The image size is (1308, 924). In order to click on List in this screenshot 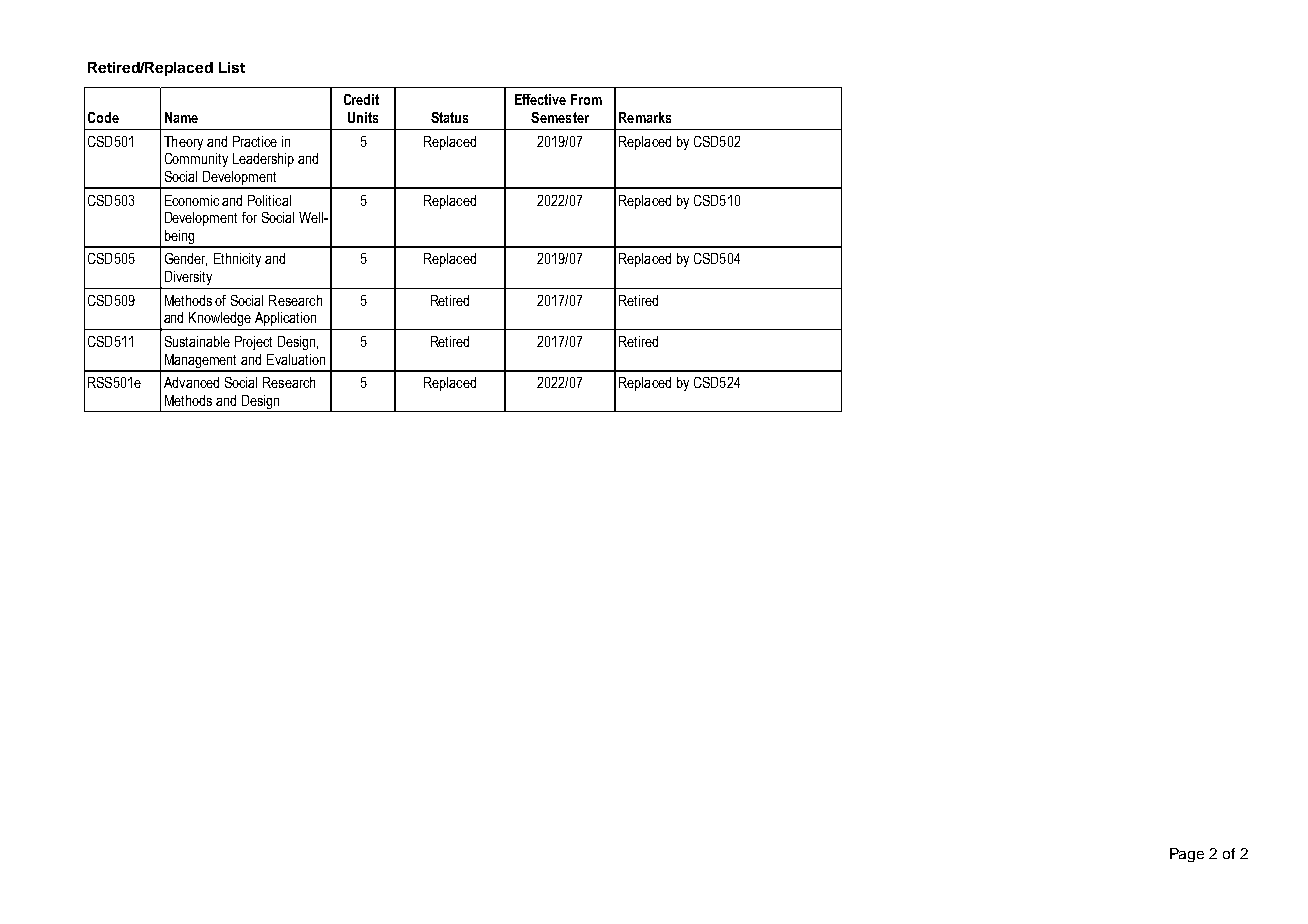, I will do `click(232, 67)`.
